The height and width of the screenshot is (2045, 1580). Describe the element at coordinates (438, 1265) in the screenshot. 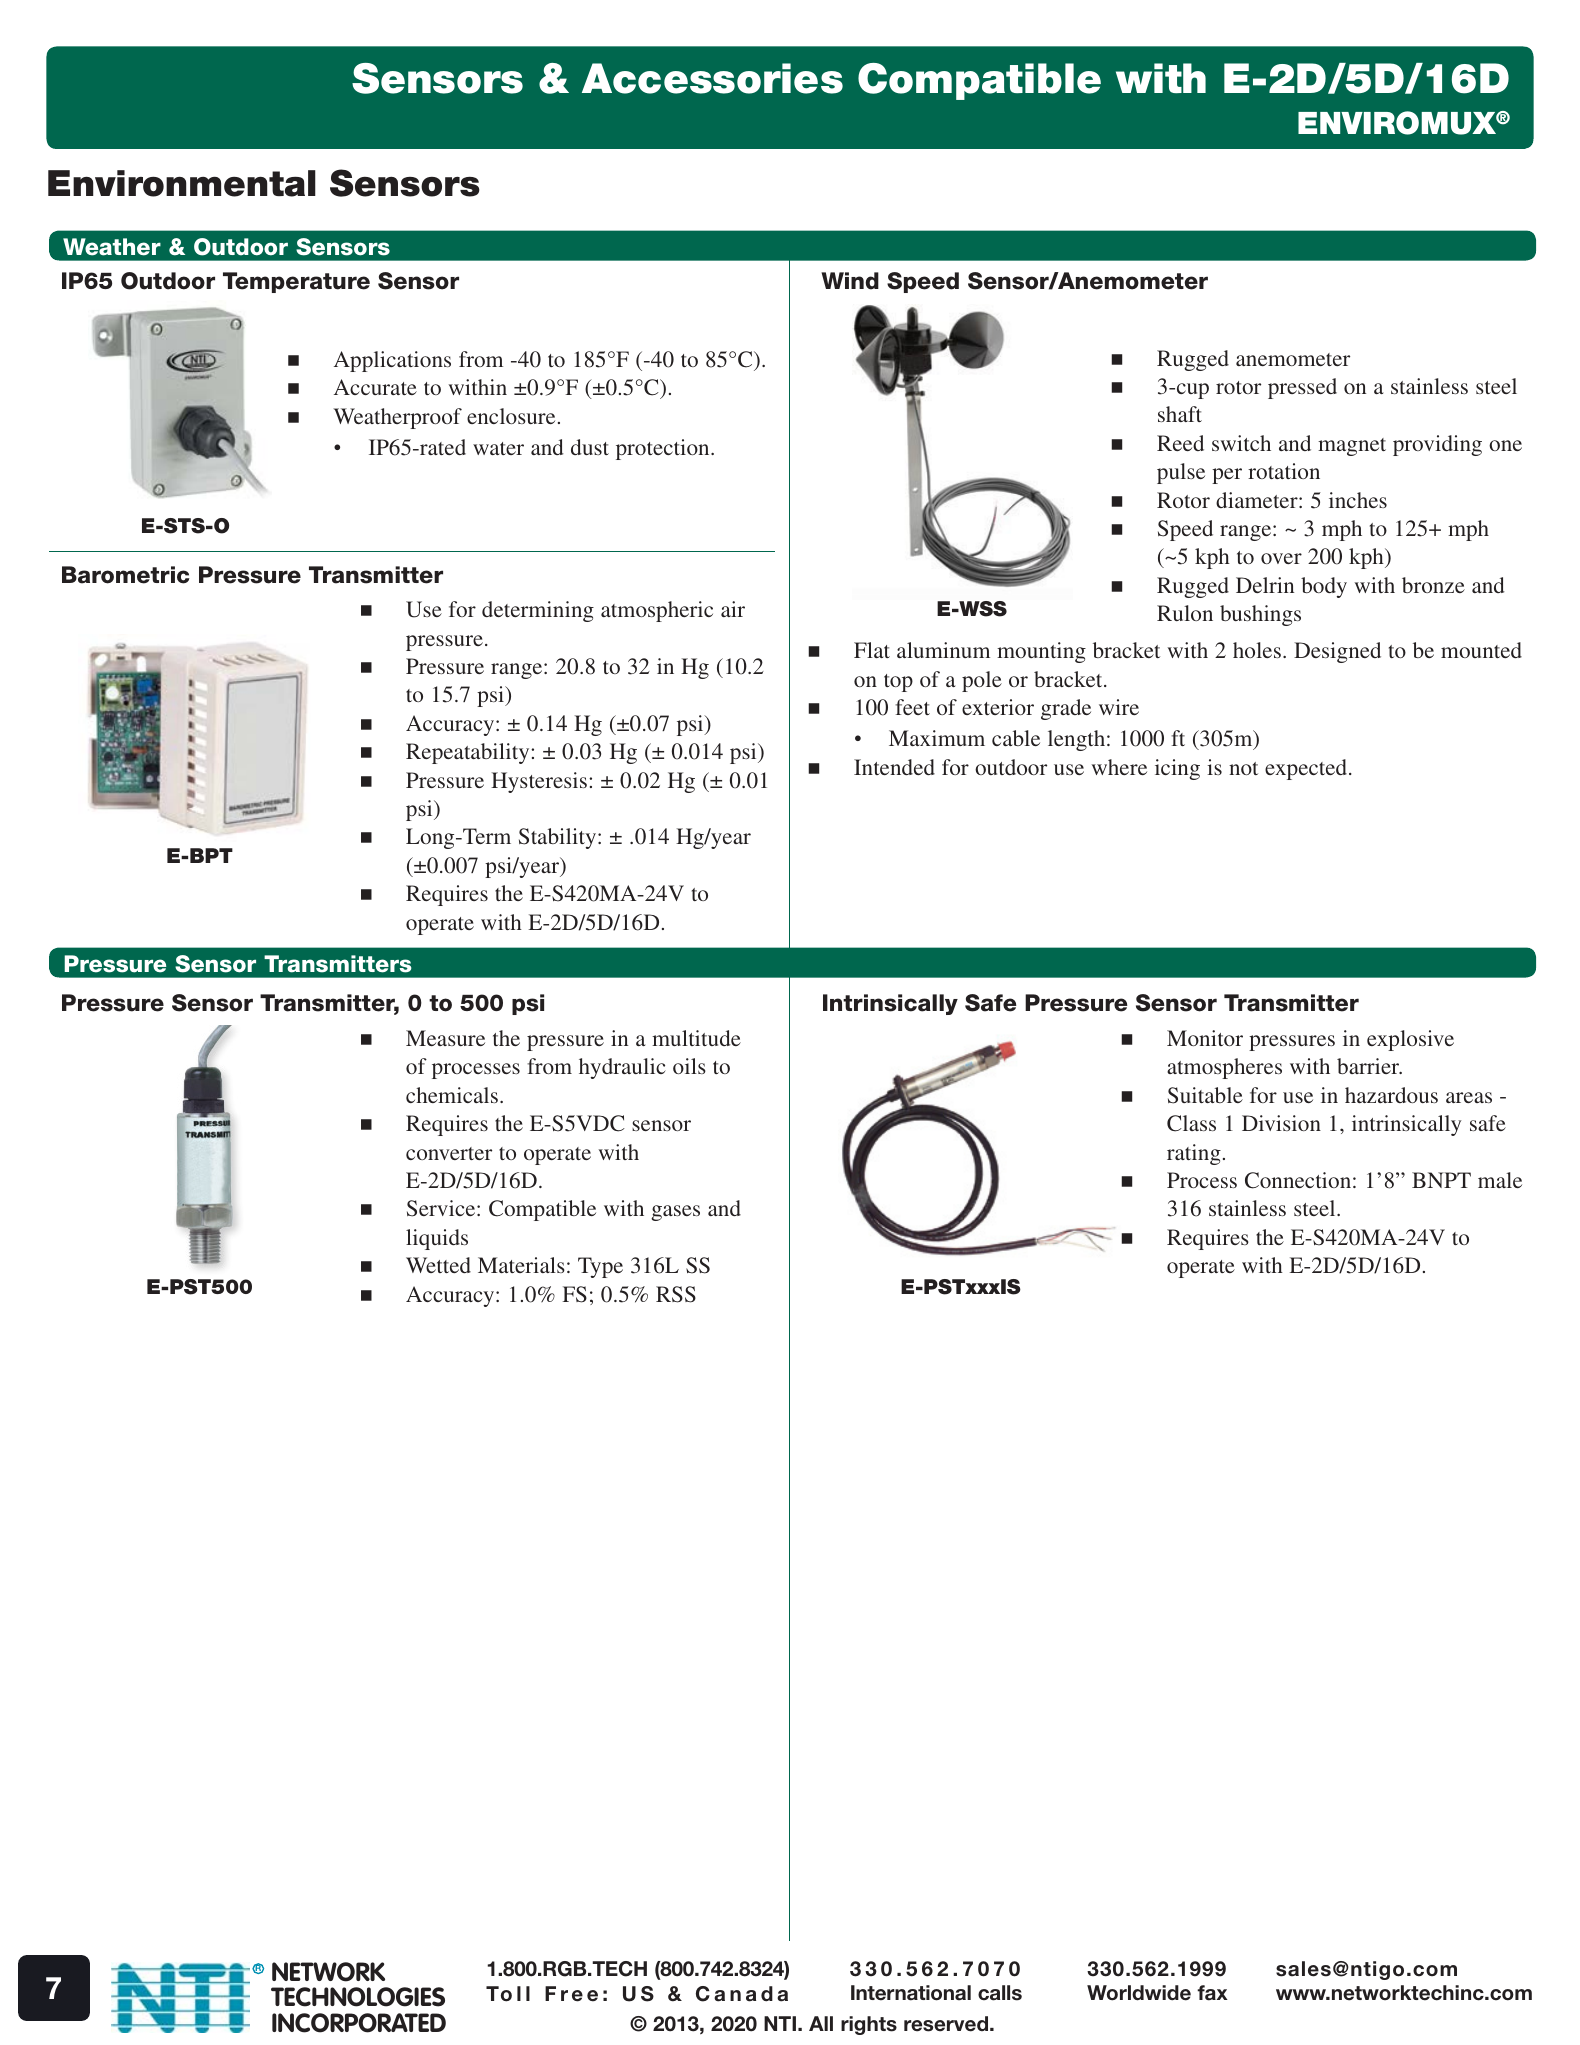

I see `Wetted` at that location.
